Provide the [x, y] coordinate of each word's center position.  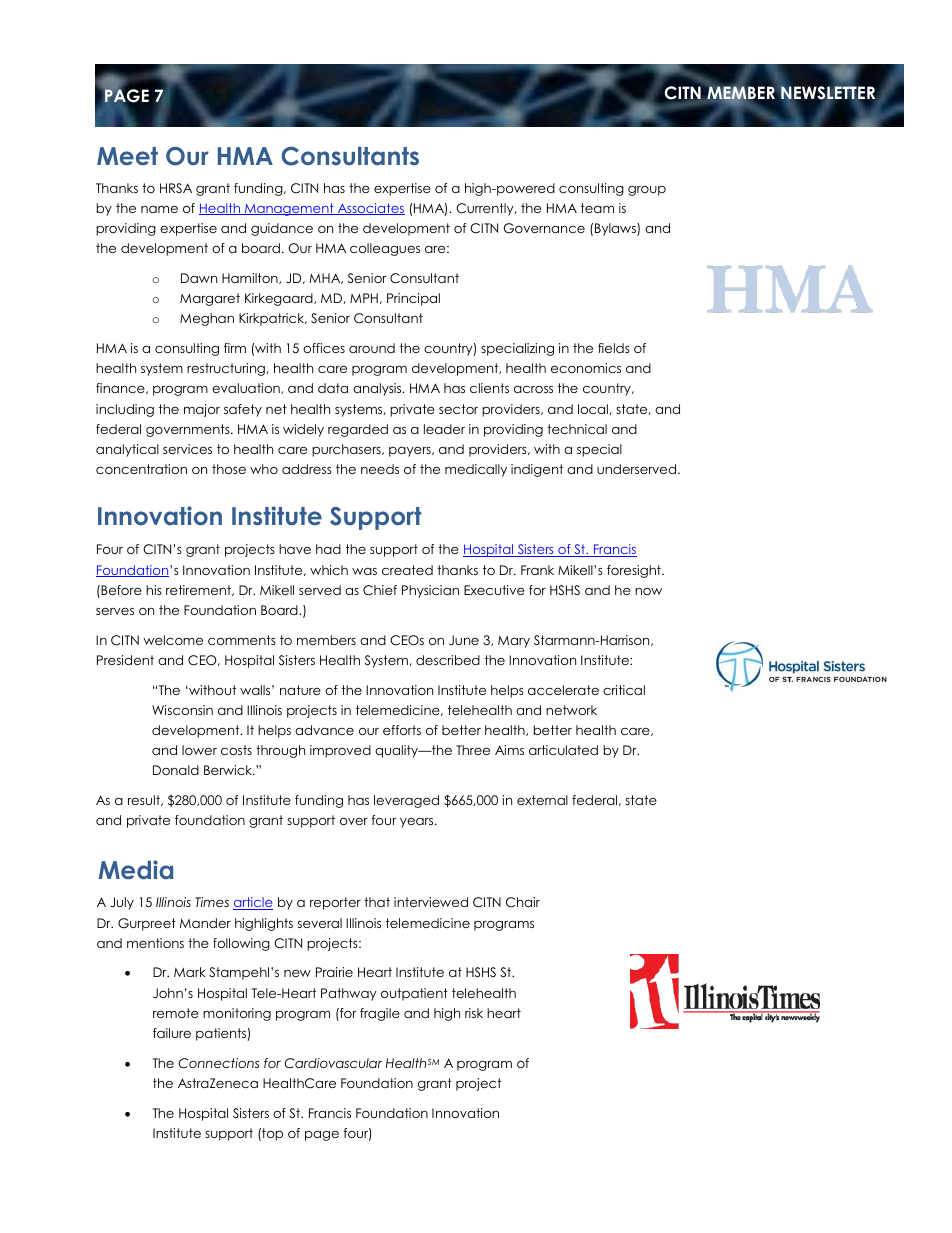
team [597, 208]
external [542, 800]
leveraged [406, 801]
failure [172, 1033]
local [594, 409]
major [202, 410]
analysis [378, 389]
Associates [370, 209]
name [159, 209]
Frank [537, 570]
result [145, 800]
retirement [200, 590]
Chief [380, 590]
